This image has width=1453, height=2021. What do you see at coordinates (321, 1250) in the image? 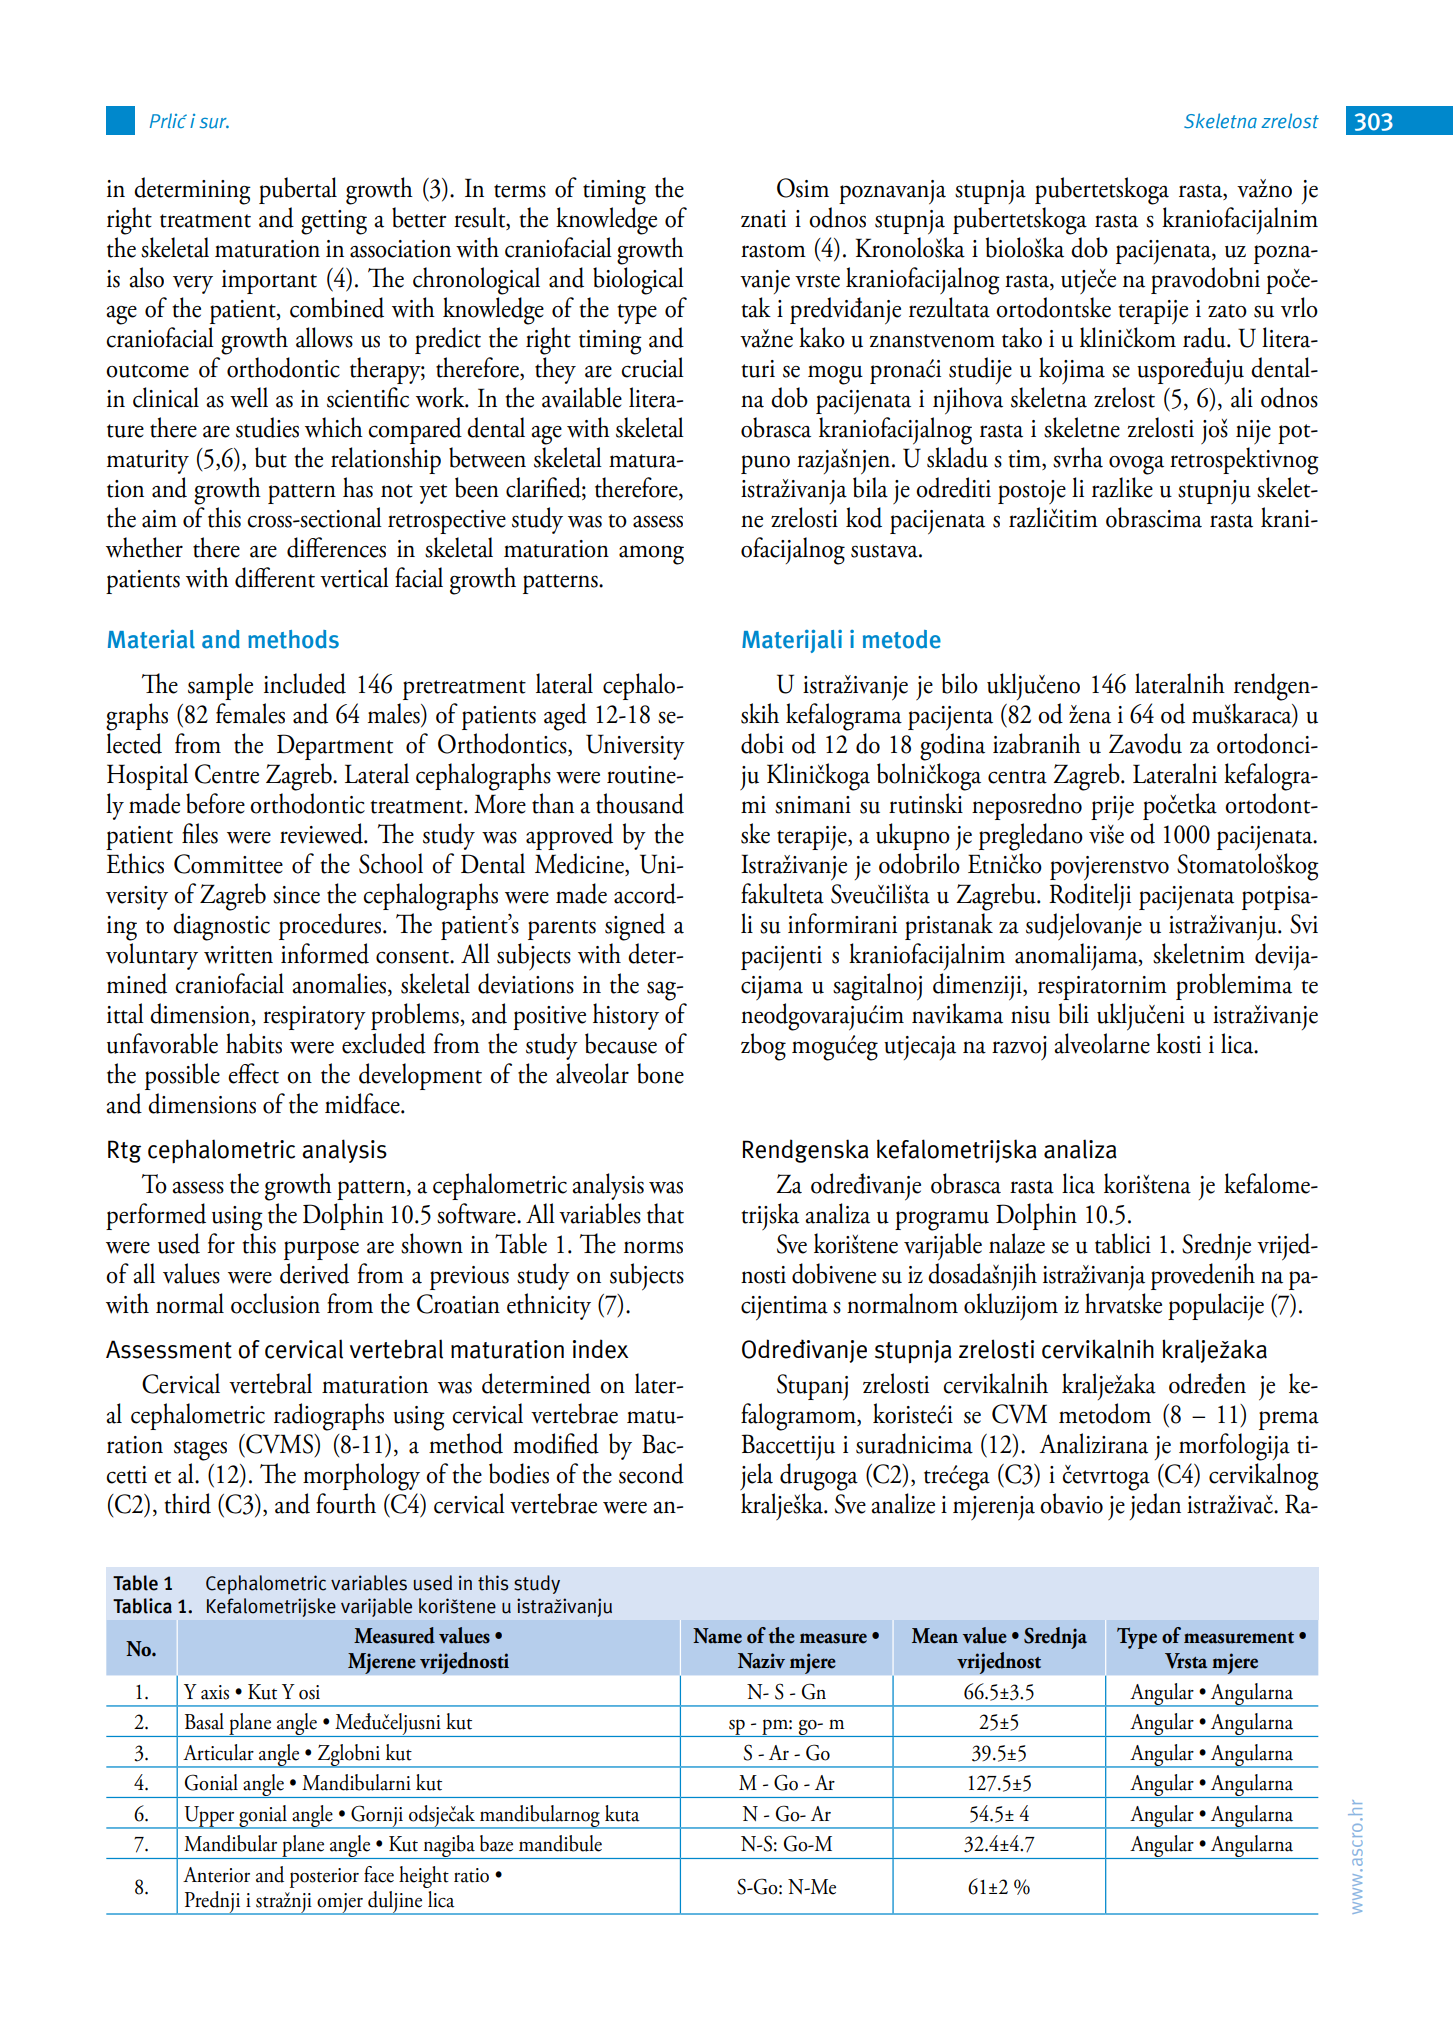
I see `purpose` at bounding box center [321, 1250].
